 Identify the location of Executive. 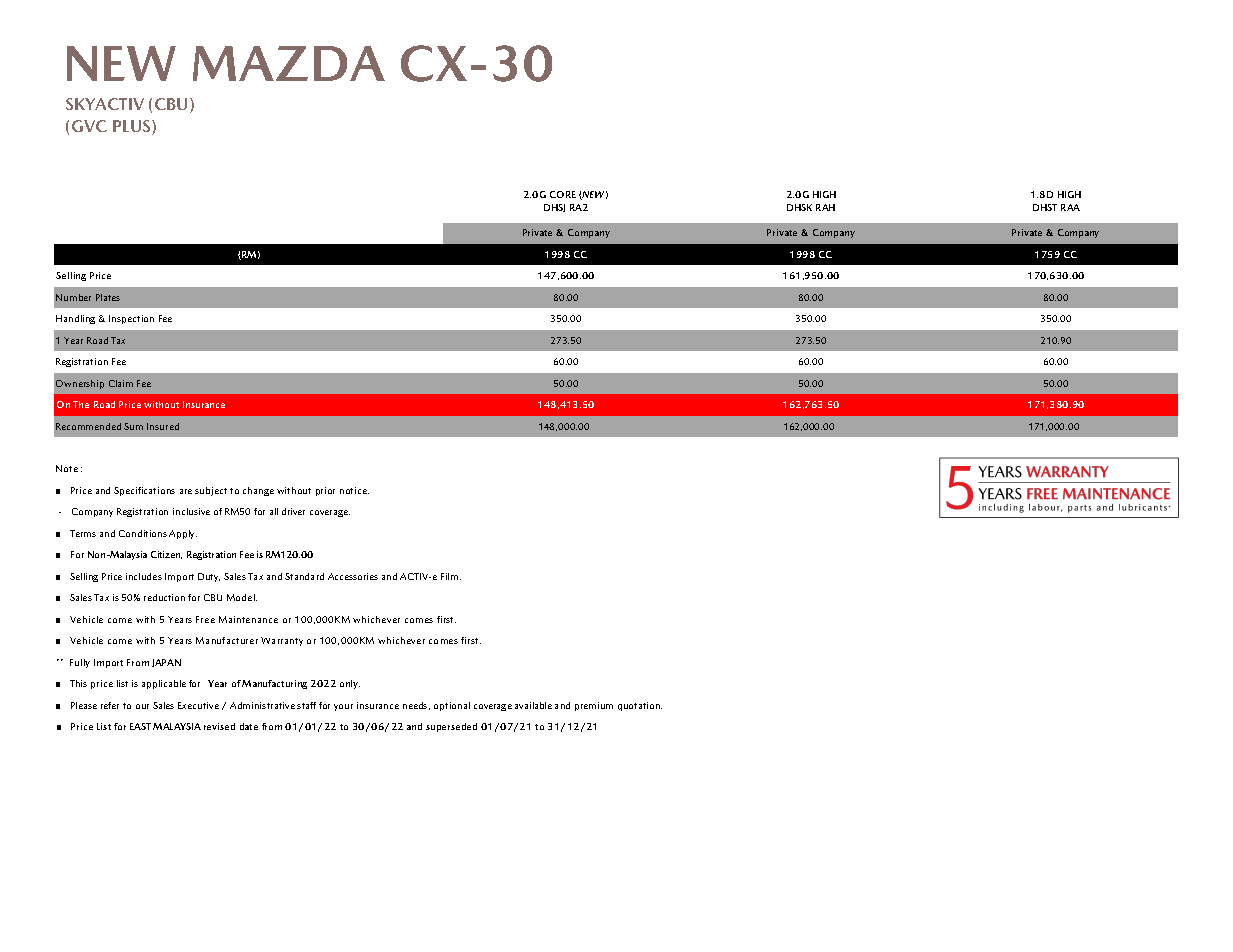
(198, 705).
